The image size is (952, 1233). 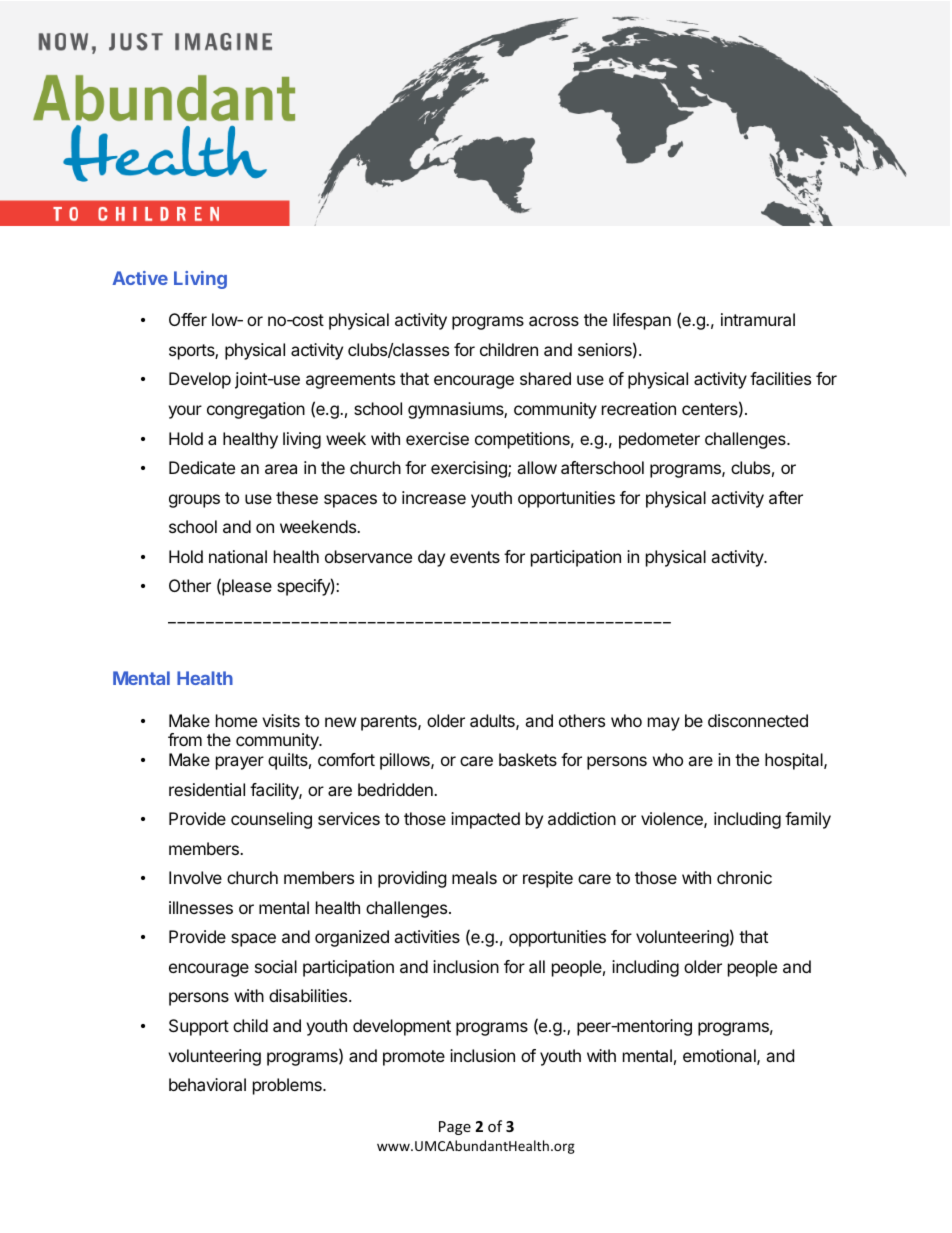 What do you see at coordinates (554, 321) in the page?
I see `across` at bounding box center [554, 321].
